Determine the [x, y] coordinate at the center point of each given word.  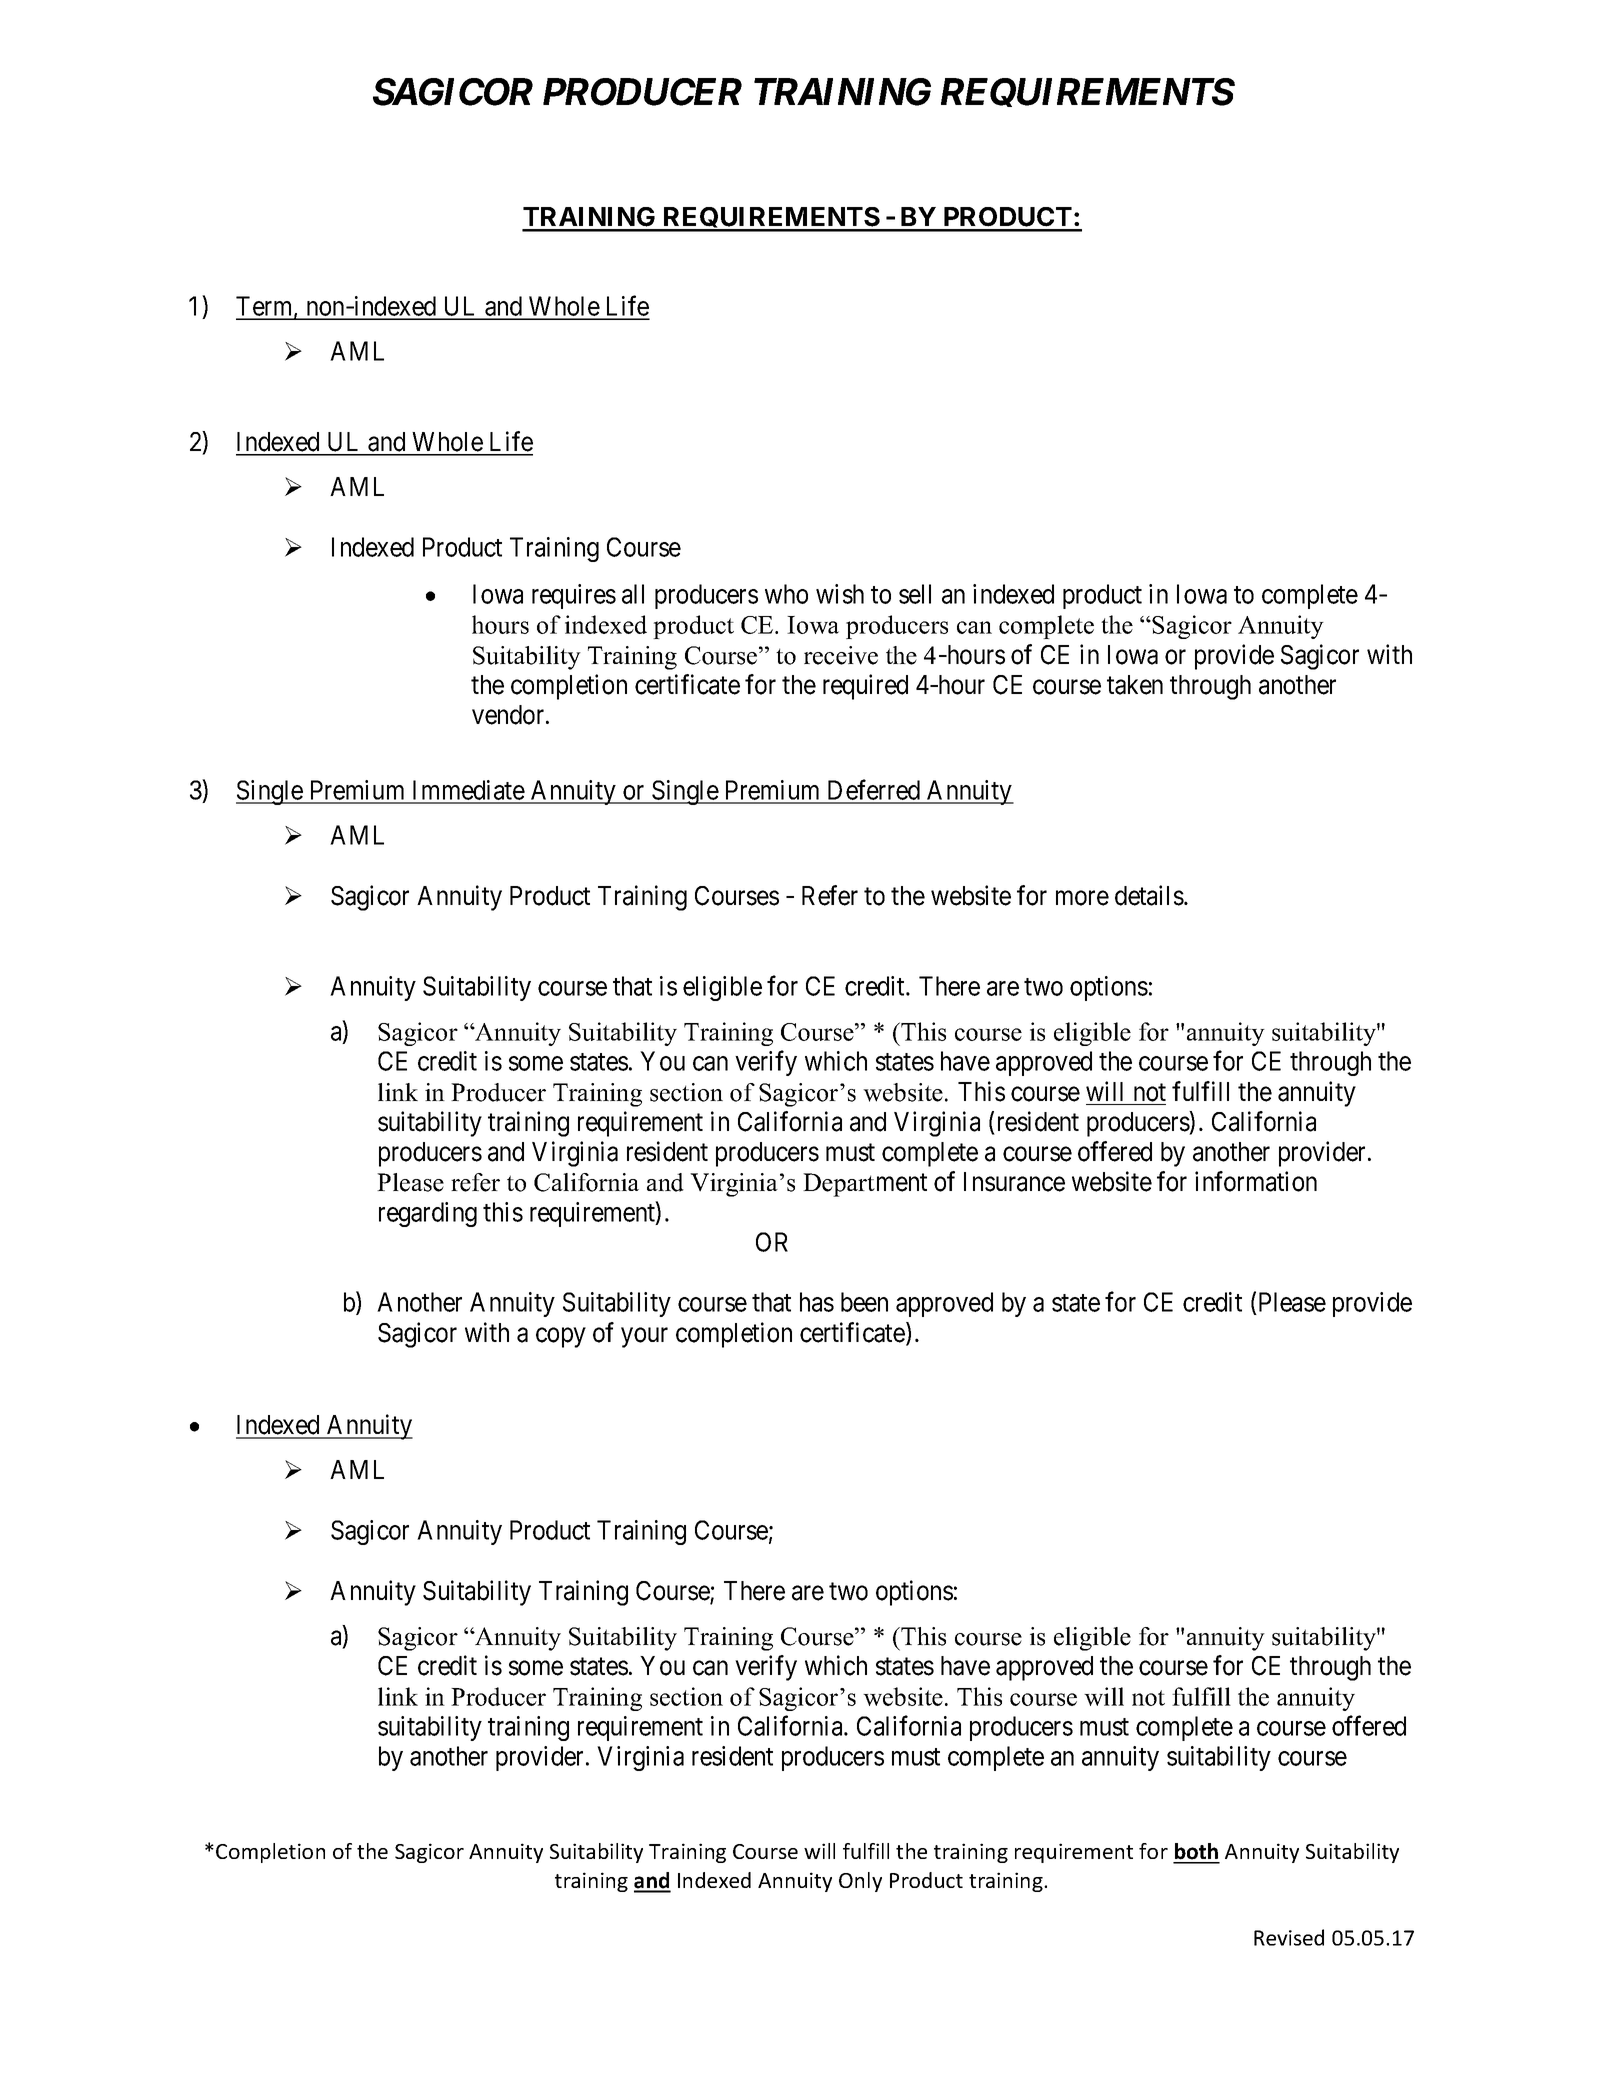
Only [860, 1882]
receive [841, 655]
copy [561, 1338]
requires [574, 596]
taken [1135, 685]
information [1256, 1181]
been [864, 1302]
